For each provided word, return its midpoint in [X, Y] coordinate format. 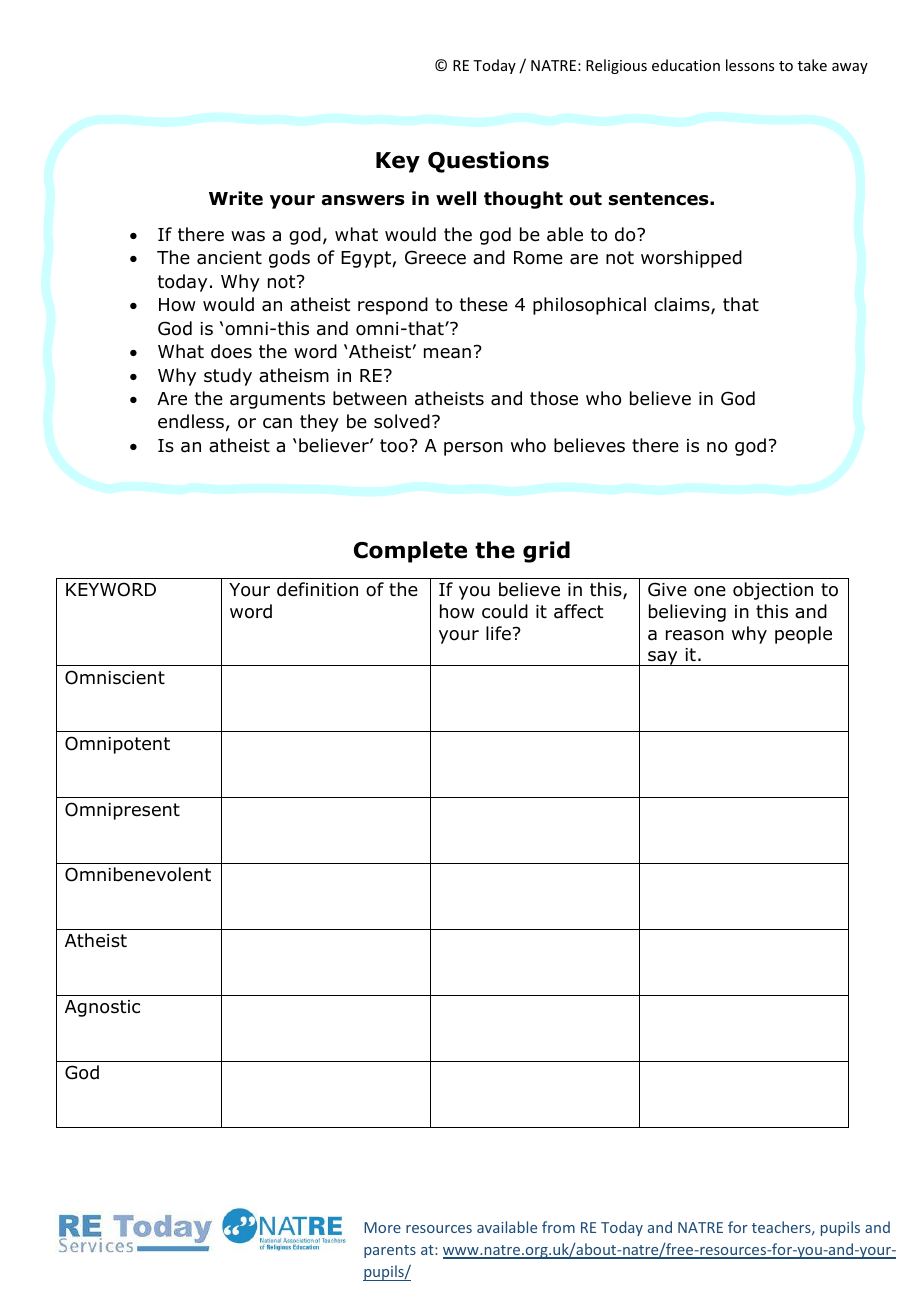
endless [191, 421]
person [473, 449]
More [382, 1227]
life [498, 633]
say [663, 658]
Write [236, 198]
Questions [488, 162]
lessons [750, 65]
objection [773, 591]
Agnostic [102, 1008]
